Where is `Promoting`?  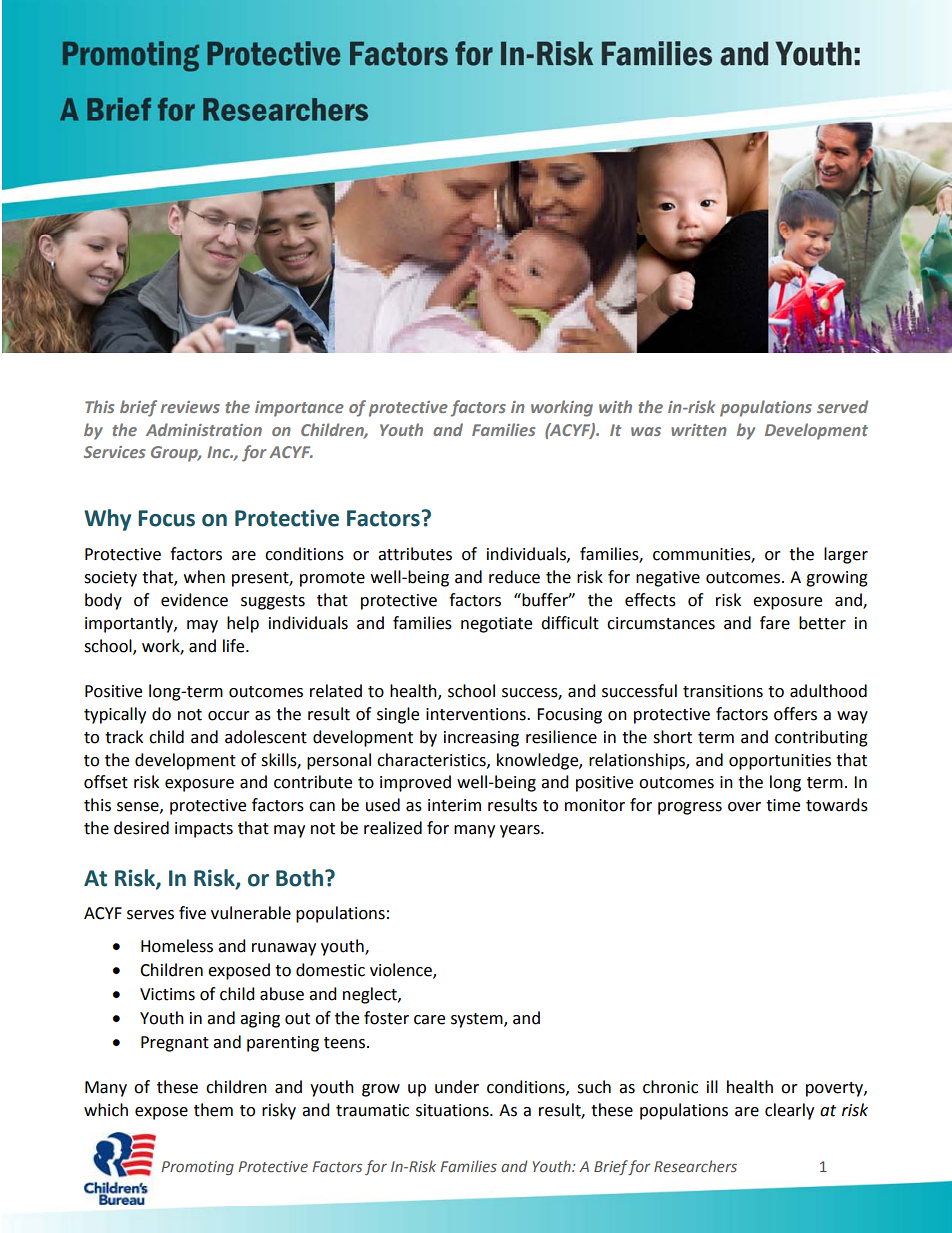
Promoting is located at coordinates (197, 1168).
